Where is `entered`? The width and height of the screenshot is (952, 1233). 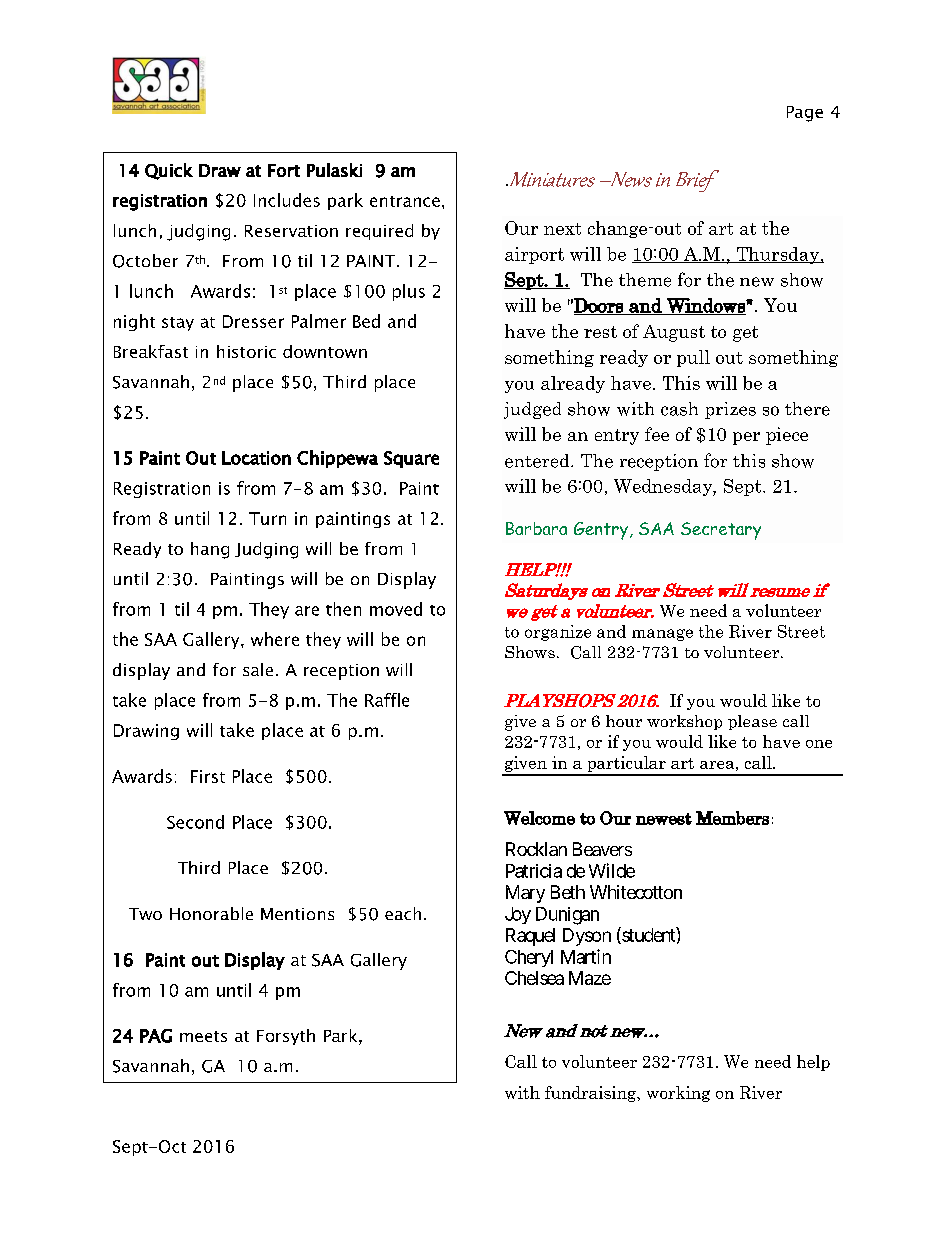
entered is located at coordinates (538, 461).
